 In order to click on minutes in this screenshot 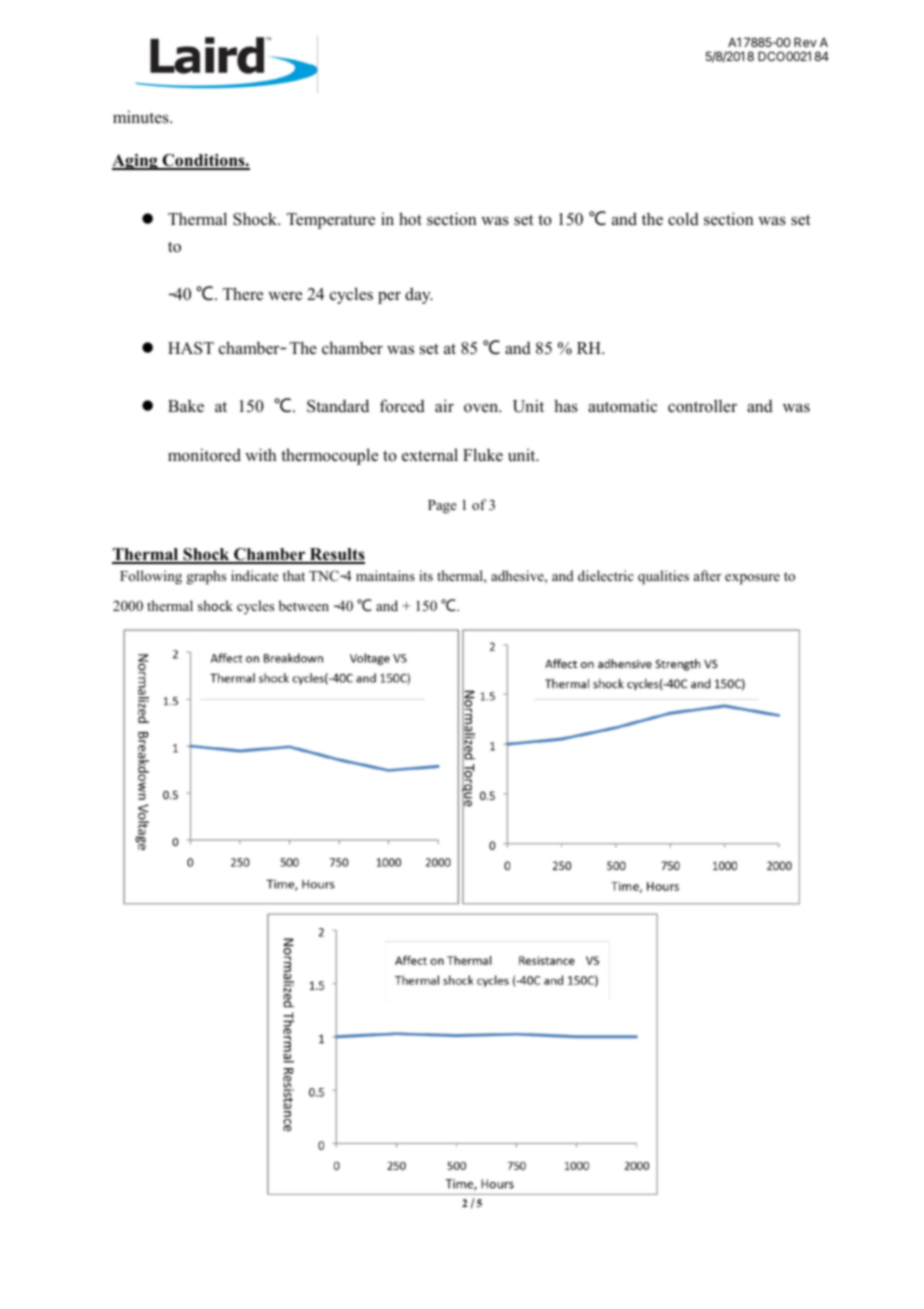, I will do `click(142, 117)`.
